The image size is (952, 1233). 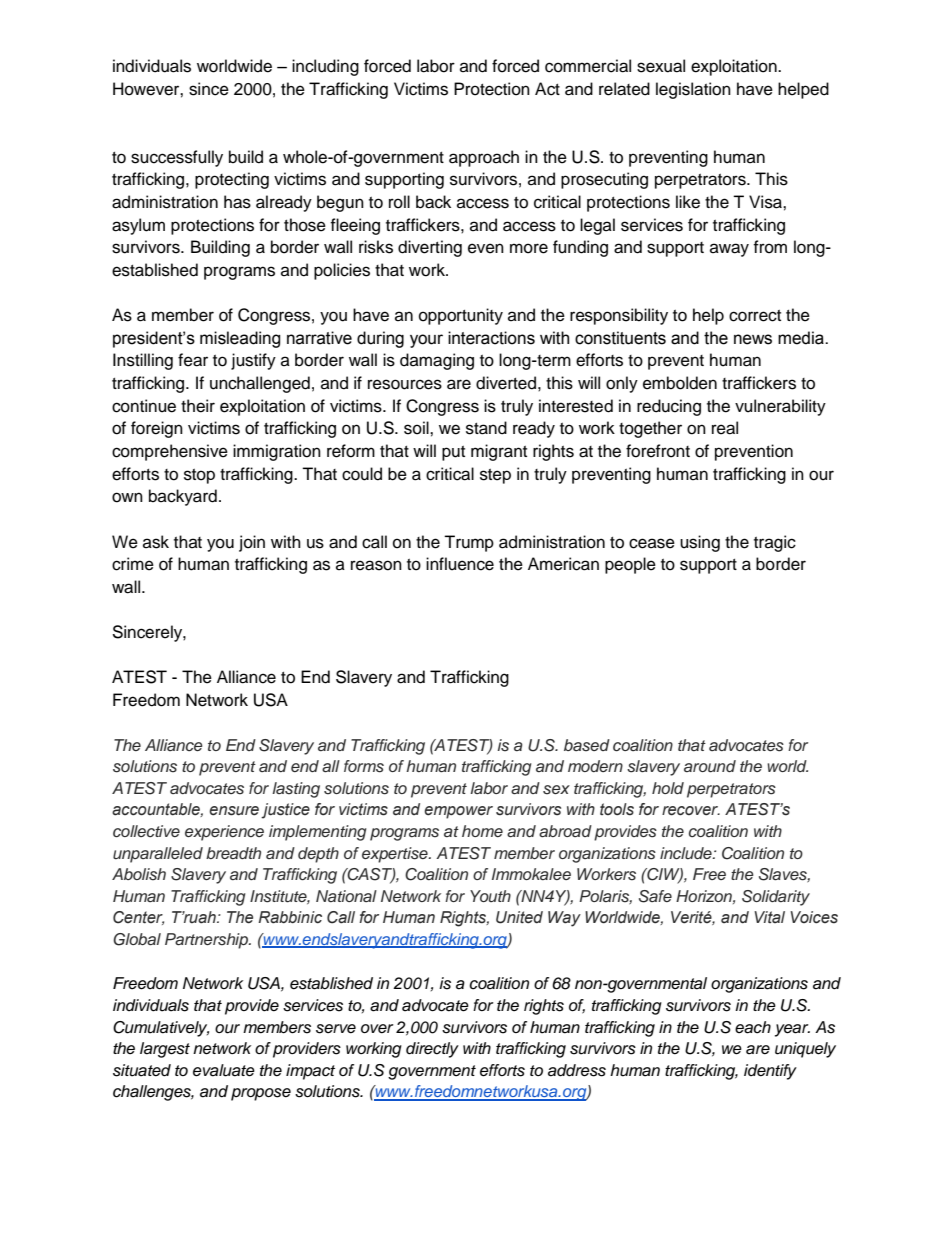 What do you see at coordinates (770, 1072) in the page?
I see `identify` at bounding box center [770, 1072].
